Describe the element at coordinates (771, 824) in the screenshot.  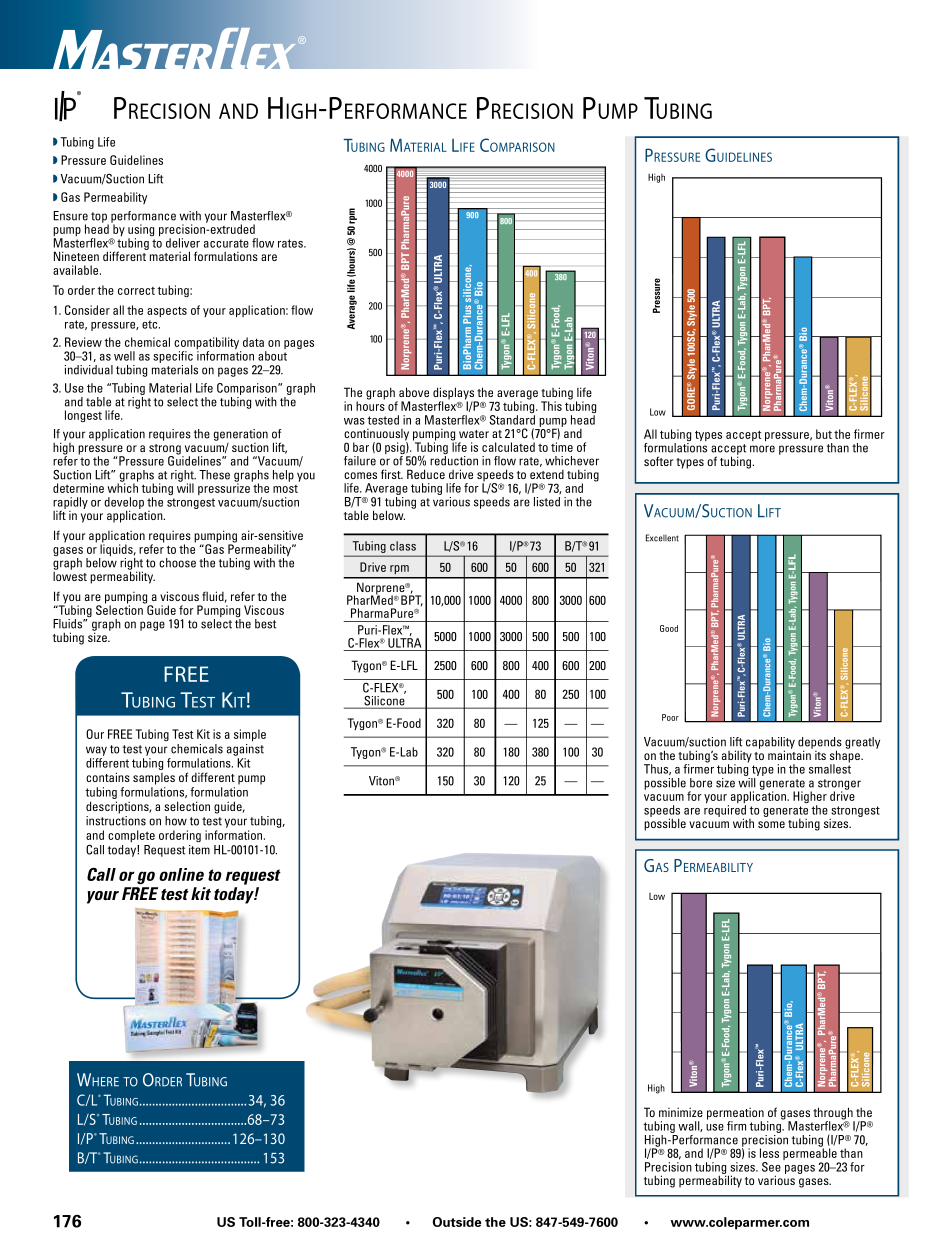
I see `some` at that location.
